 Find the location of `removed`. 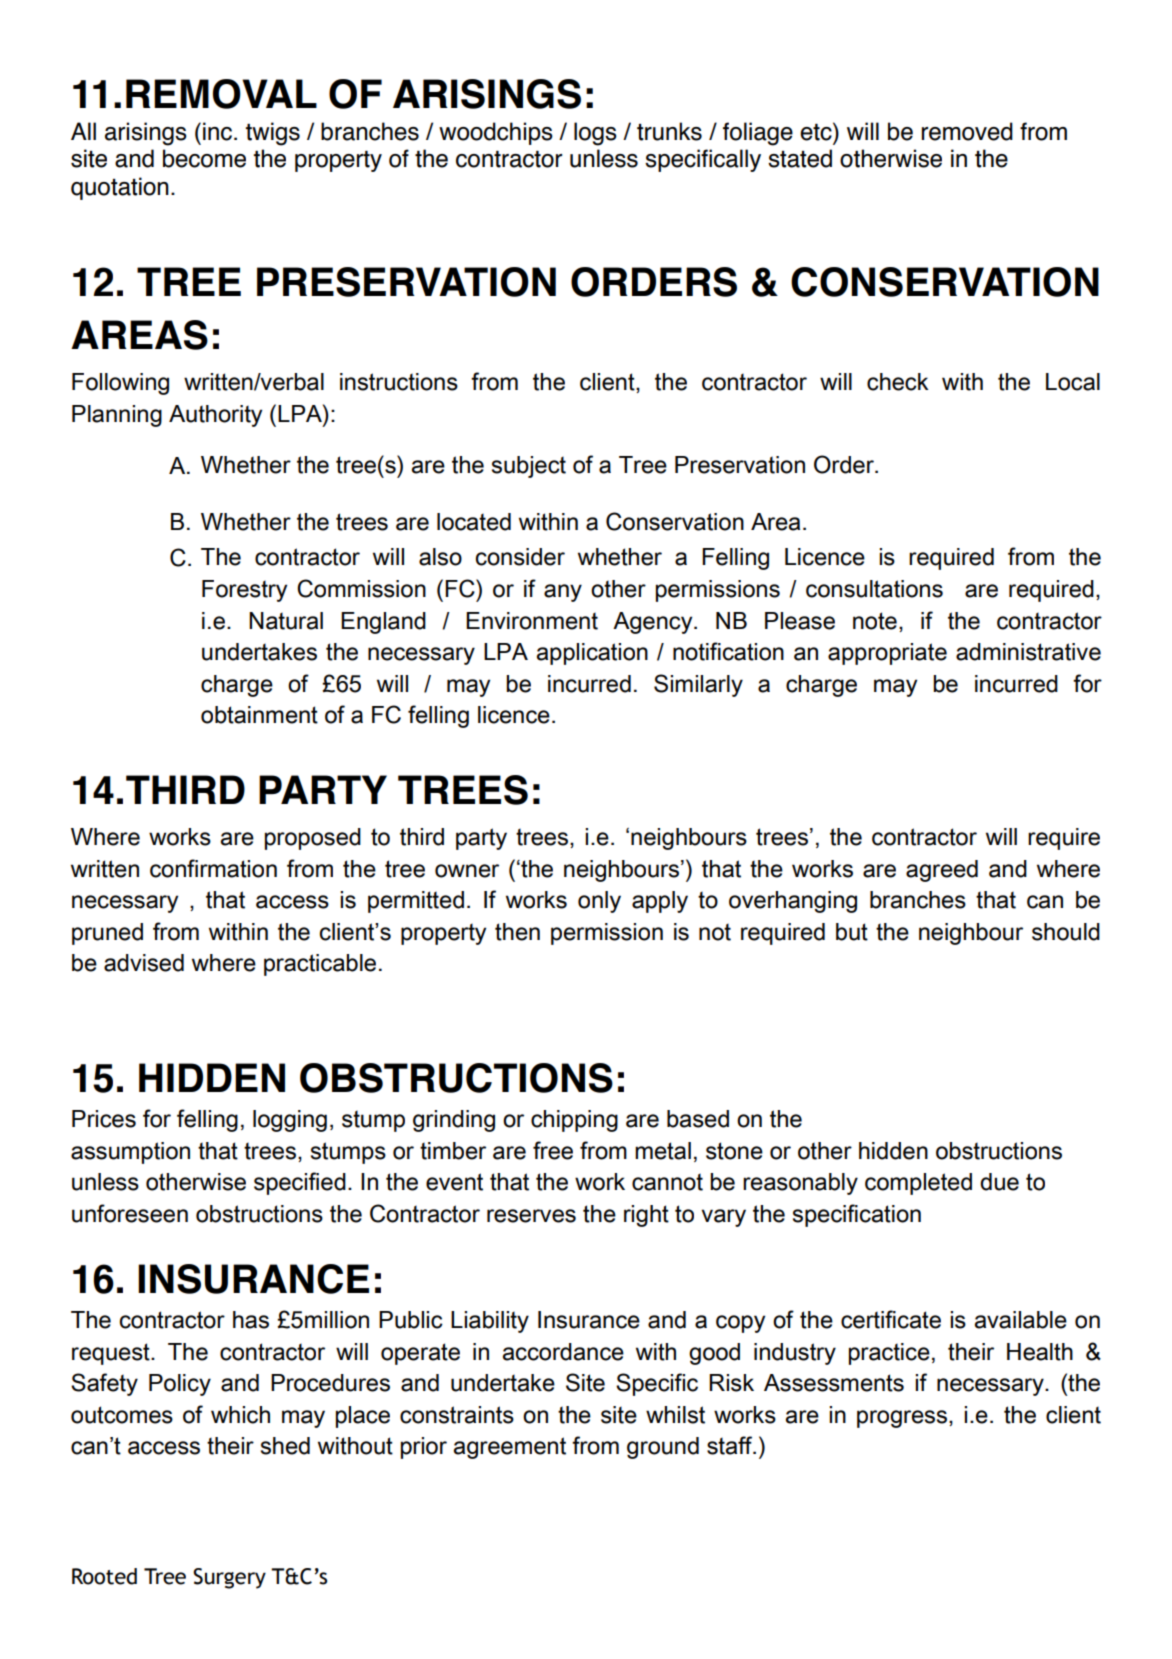

removed is located at coordinates (967, 131).
